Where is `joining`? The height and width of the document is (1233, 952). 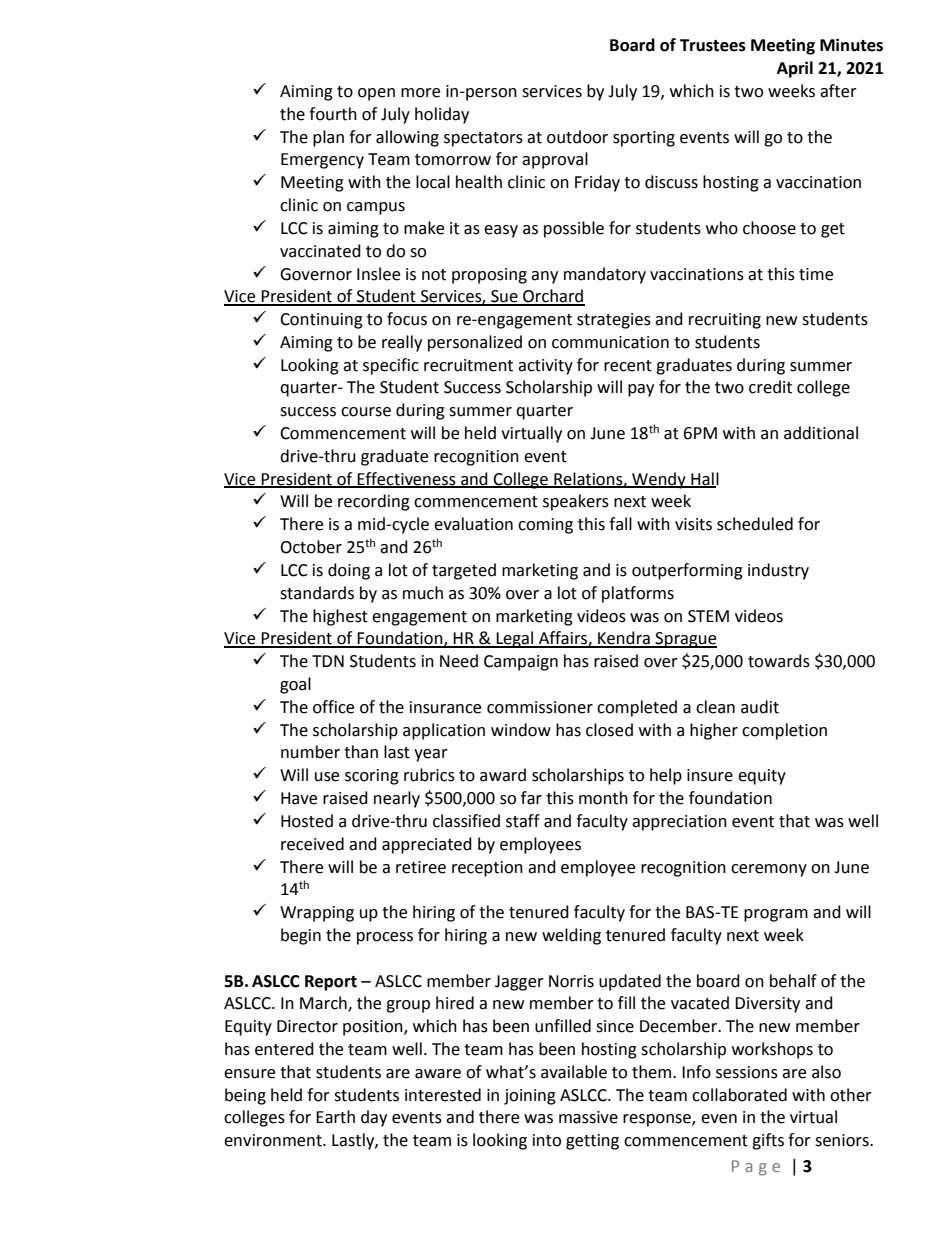
joining is located at coordinates (530, 1097).
